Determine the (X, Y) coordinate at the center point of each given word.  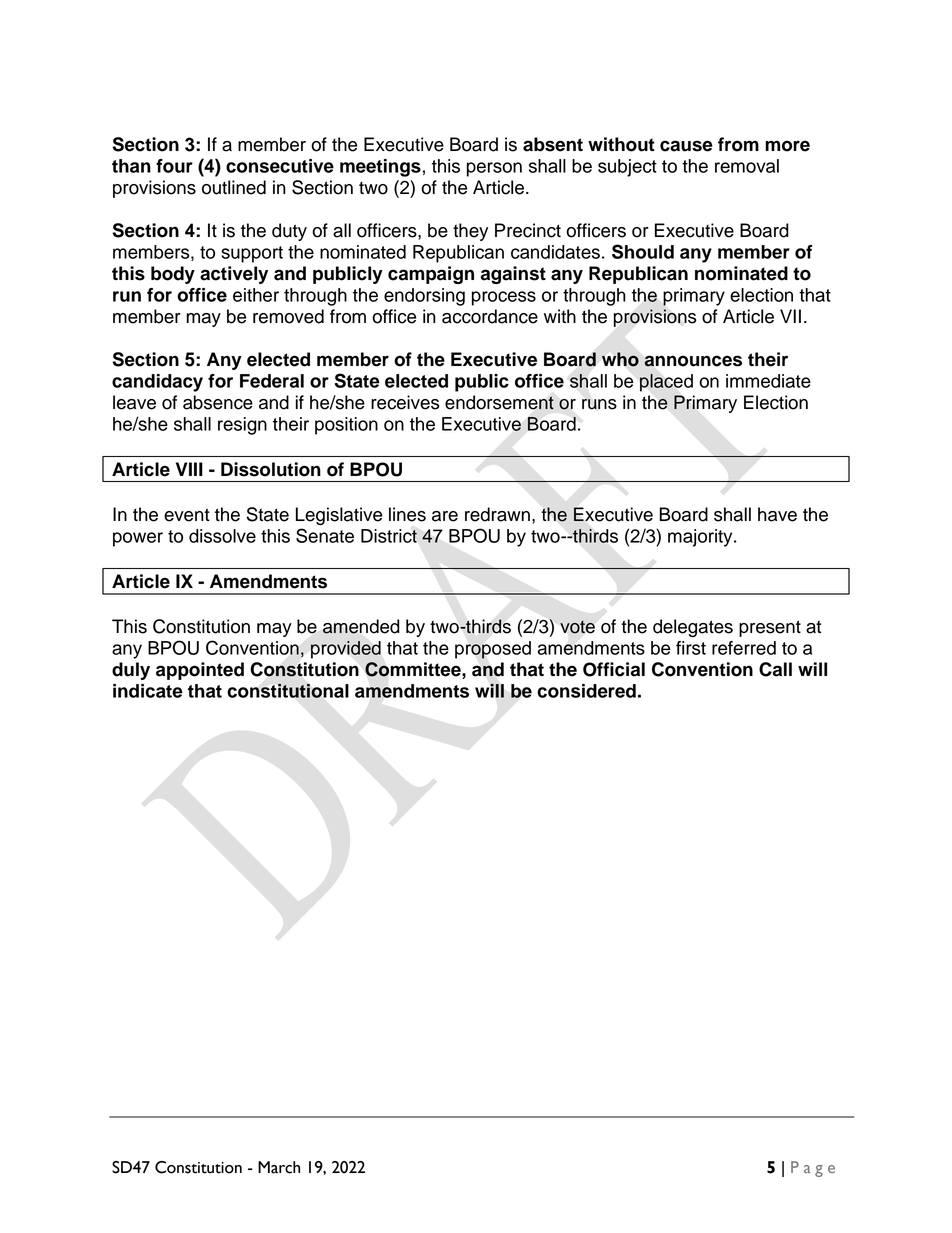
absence (218, 402)
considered (586, 691)
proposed (493, 650)
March (279, 1167)
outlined (234, 187)
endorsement (499, 402)
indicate (148, 691)
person (494, 169)
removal (747, 166)
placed (666, 383)
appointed (200, 671)
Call (775, 669)
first (691, 648)
